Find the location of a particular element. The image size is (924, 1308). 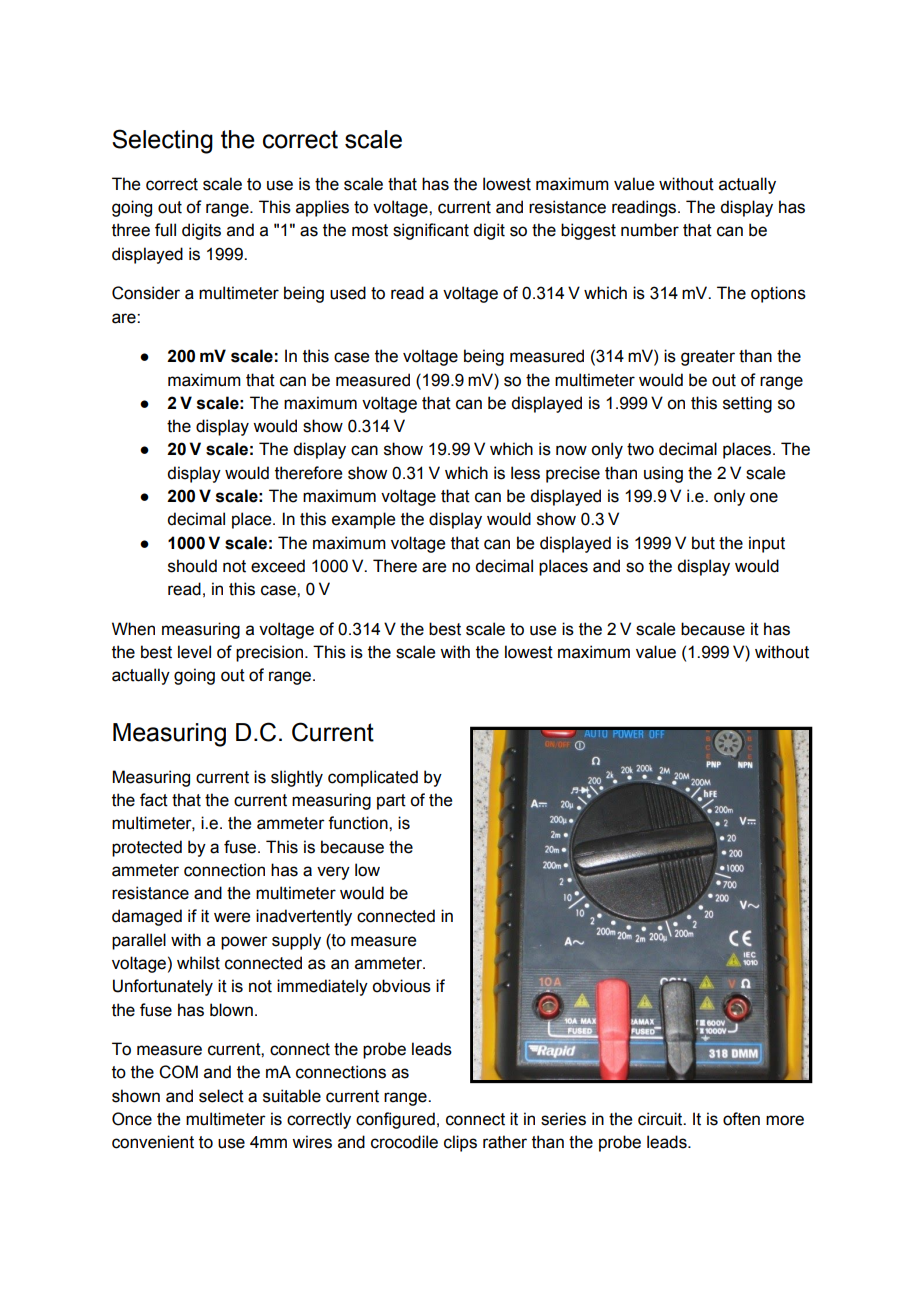

but is located at coordinates (703, 543).
